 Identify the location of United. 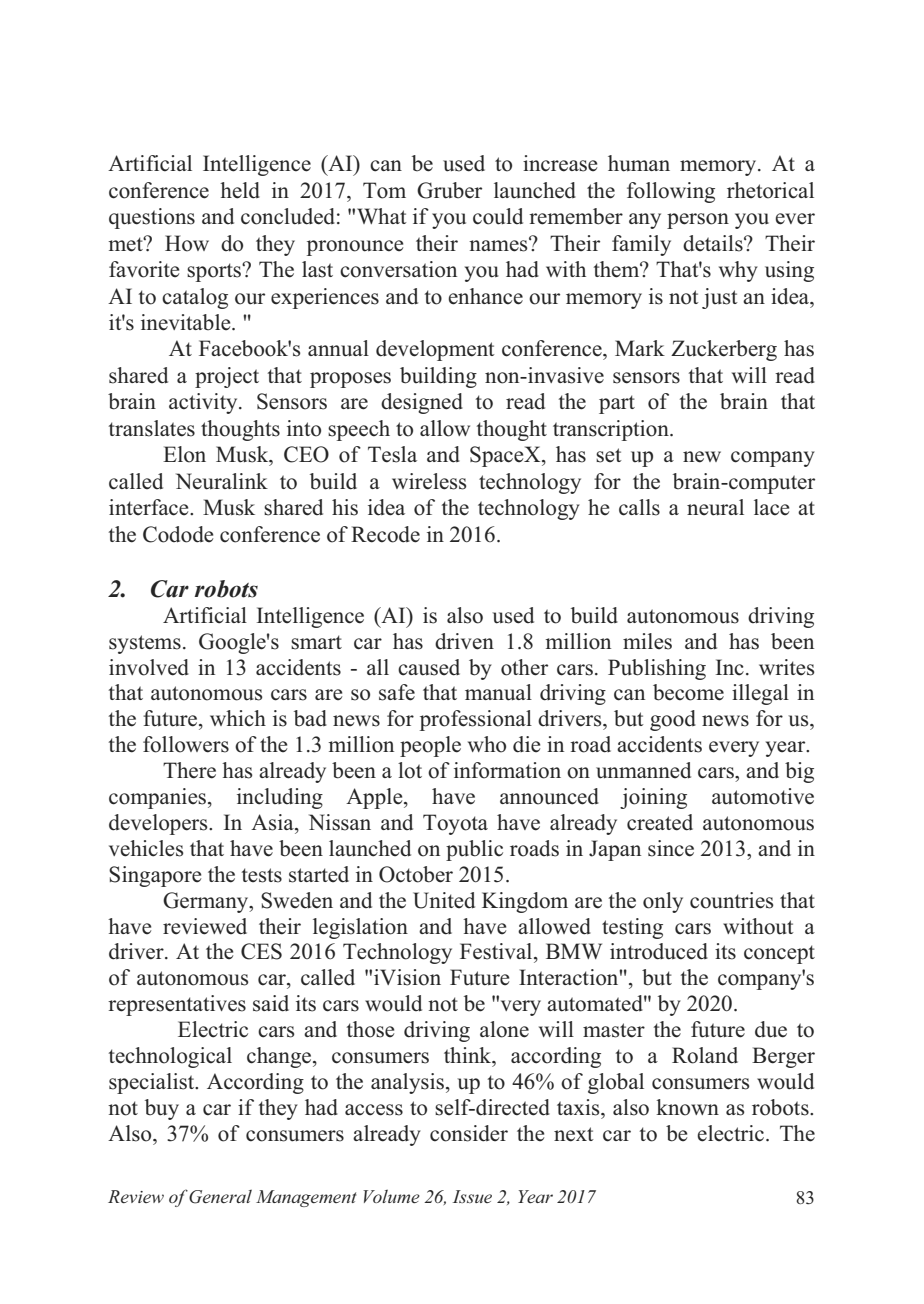
(444, 900).
